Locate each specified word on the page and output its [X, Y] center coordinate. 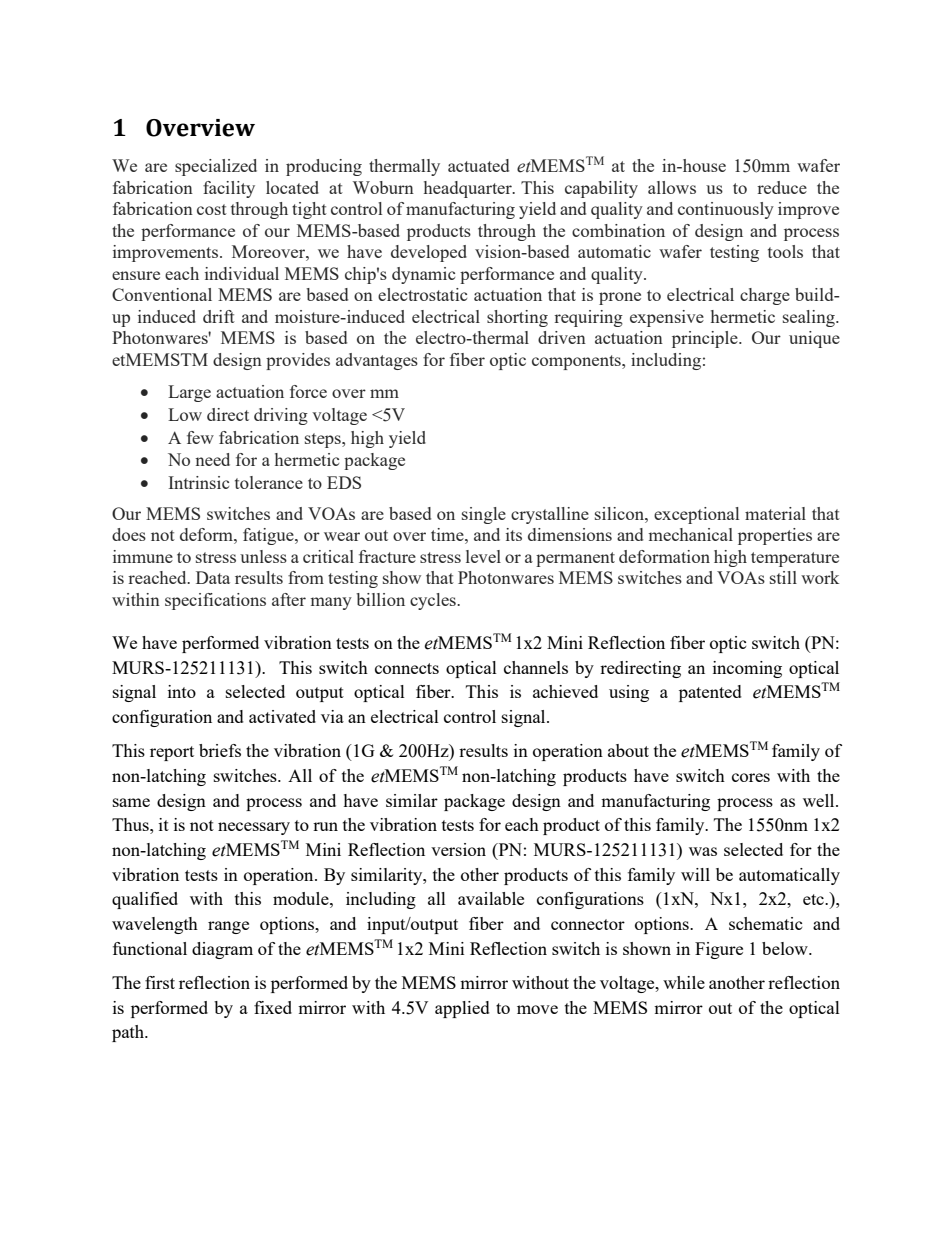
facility [229, 189]
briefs [220, 750]
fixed [273, 1007]
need [212, 459]
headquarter [469, 189]
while [684, 982]
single [484, 515]
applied [462, 1009]
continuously [726, 210]
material [775, 513]
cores [751, 777]
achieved [565, 691]
